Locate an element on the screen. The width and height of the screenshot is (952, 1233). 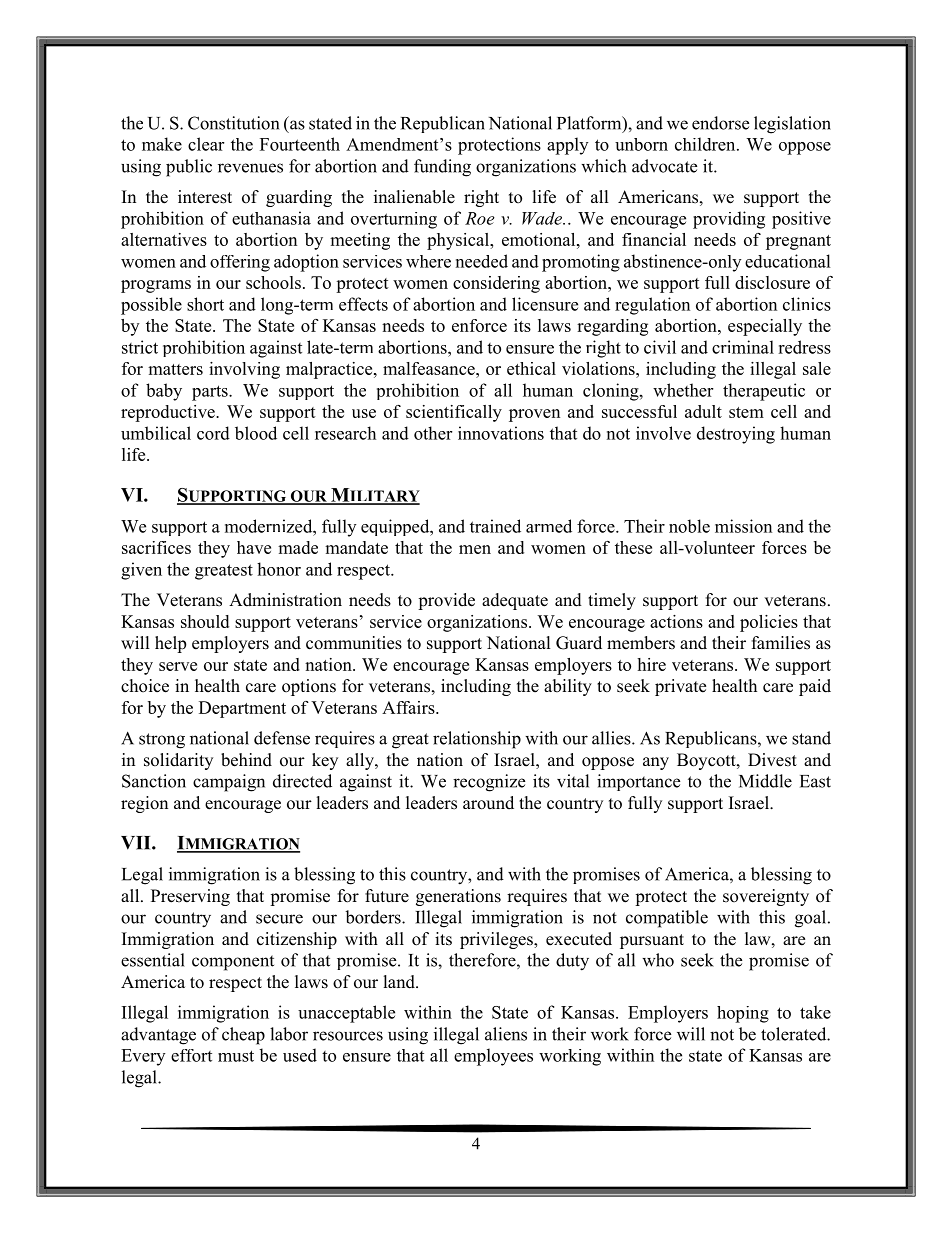
relationship is located at coordinates (477, 740).
